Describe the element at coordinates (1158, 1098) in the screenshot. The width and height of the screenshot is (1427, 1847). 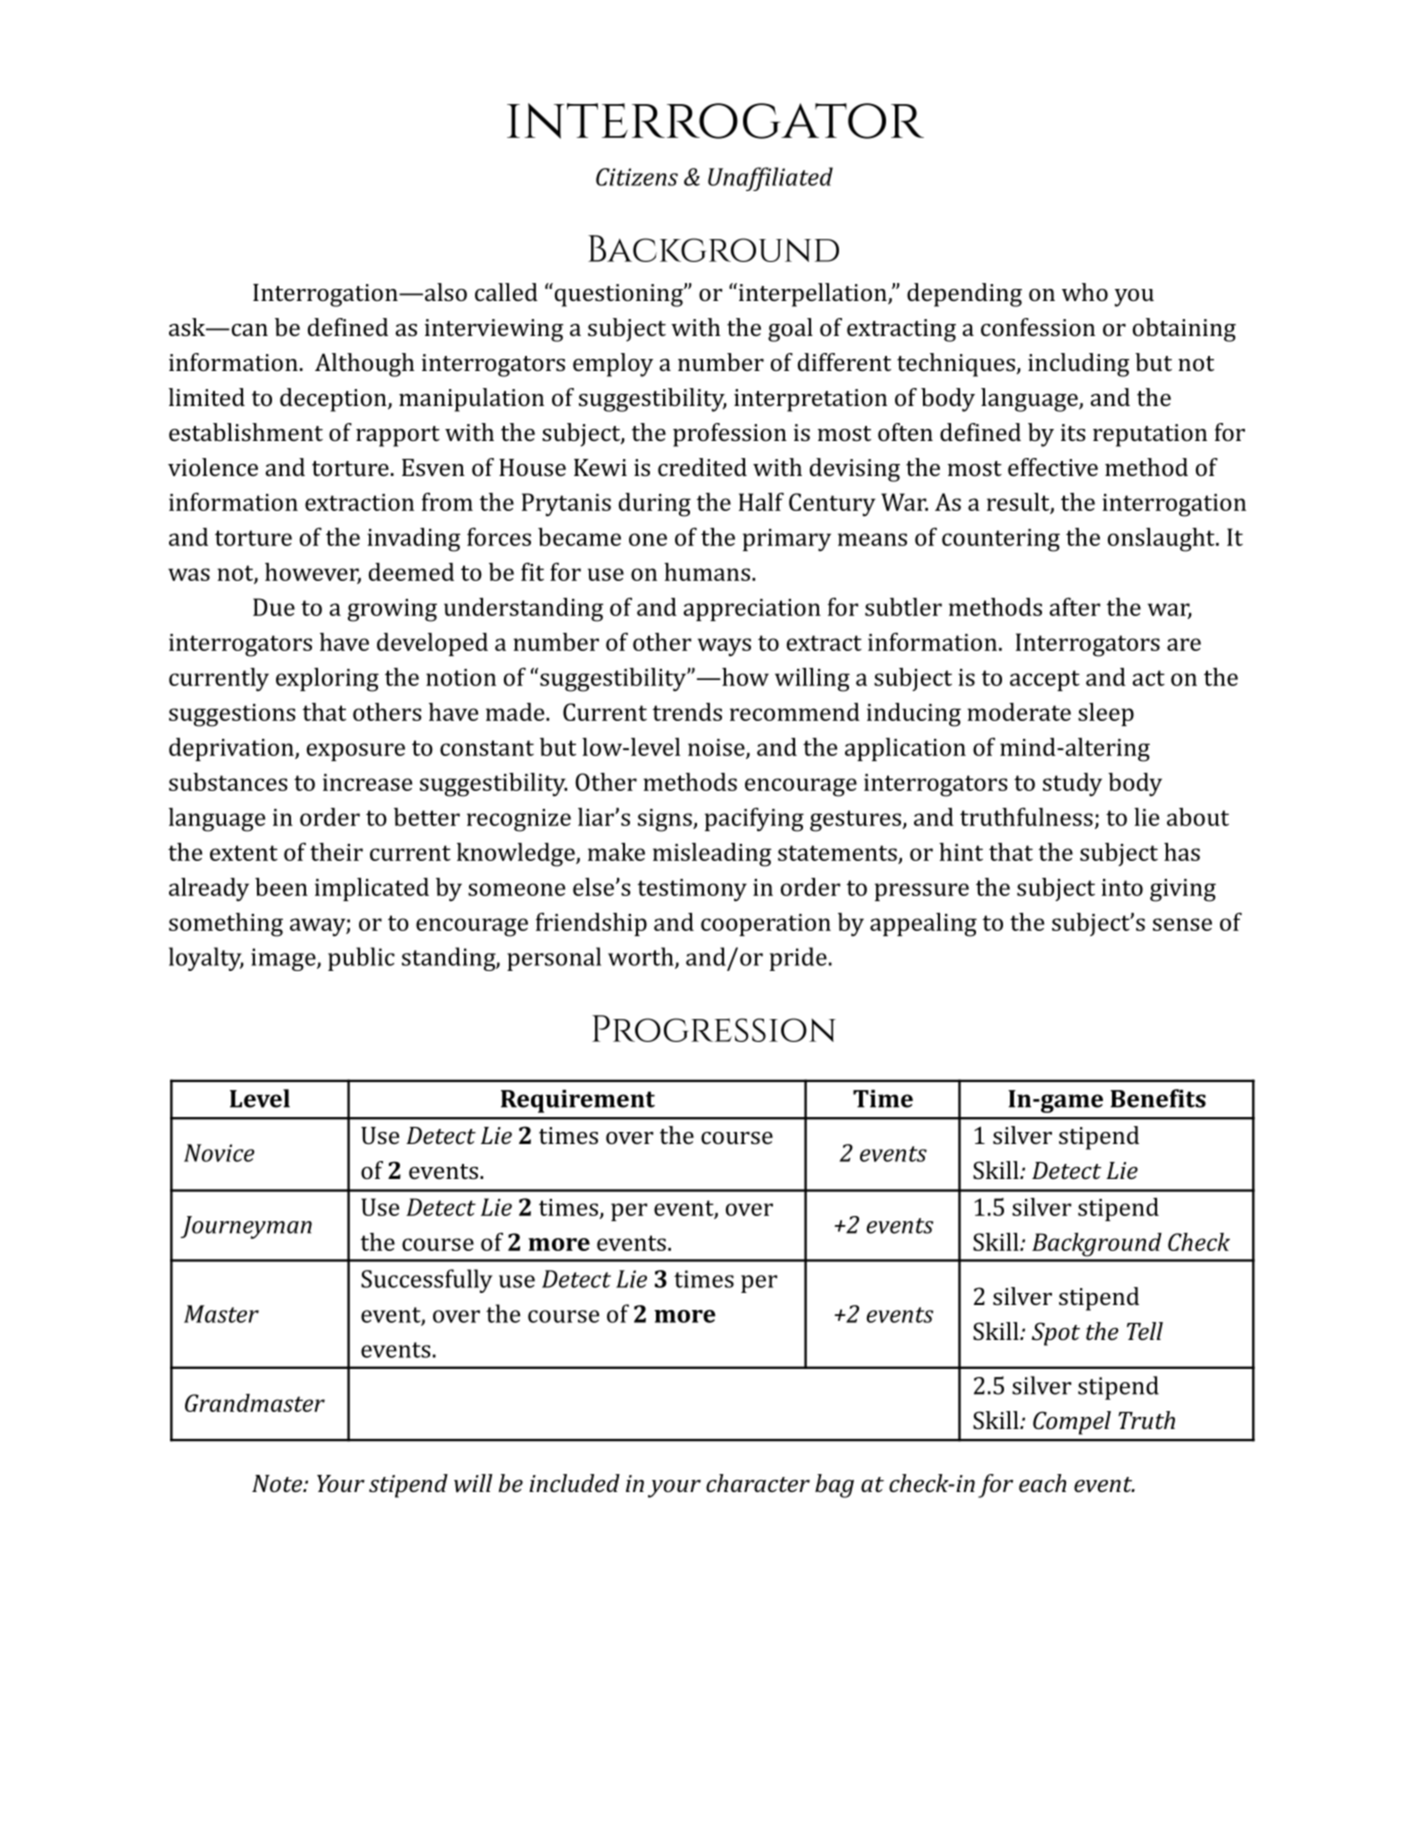
I see `Benefits` at that location.
